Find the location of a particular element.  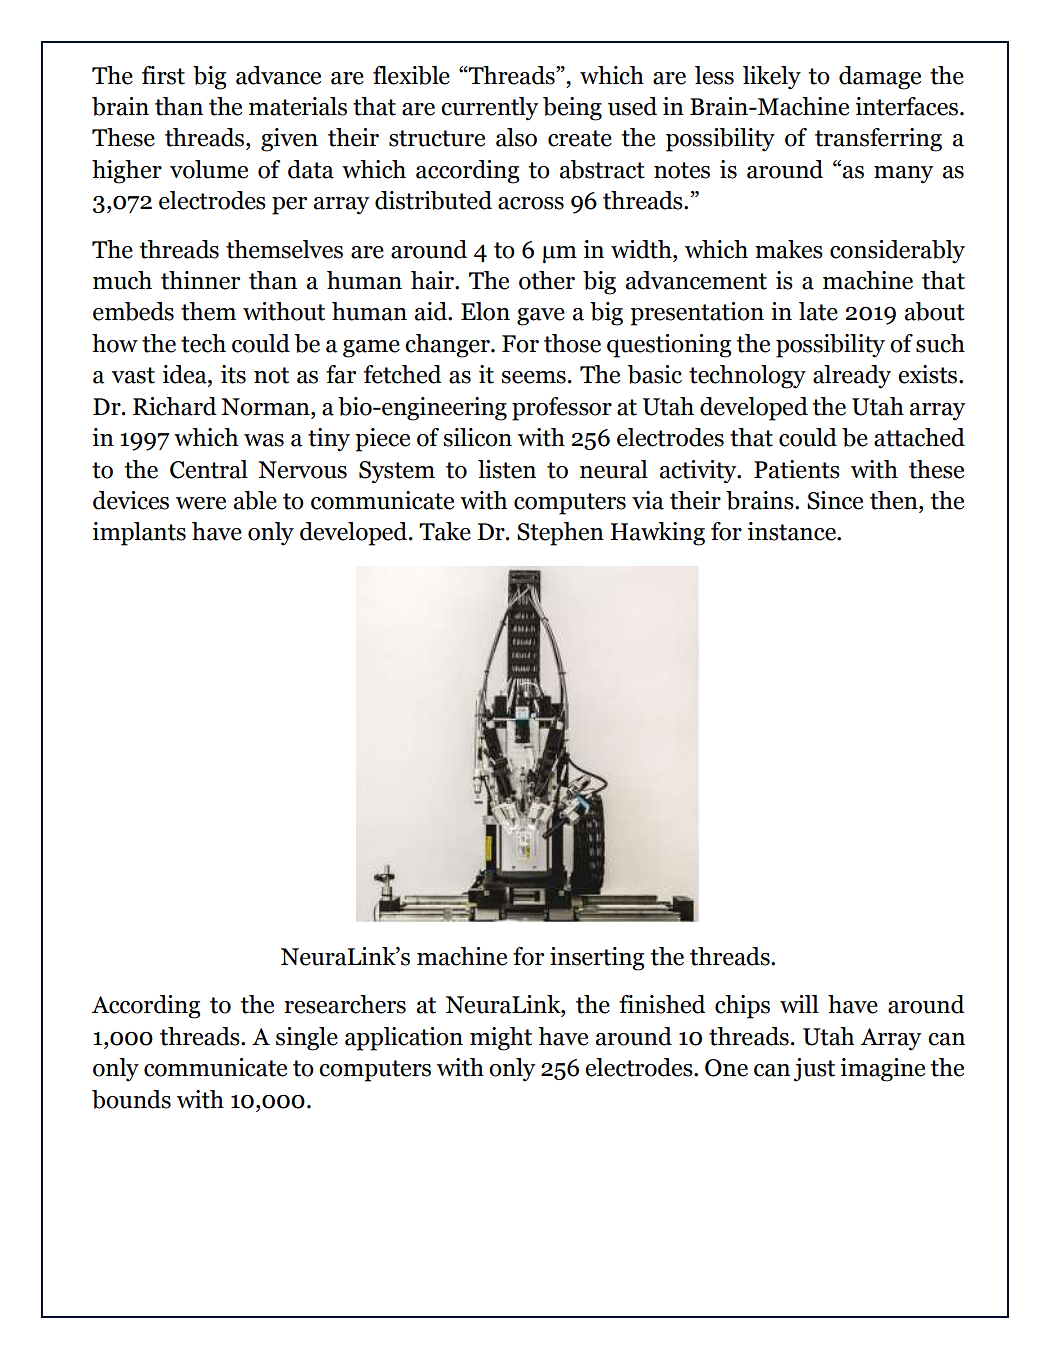

late is located at coordinates (818, 311).
